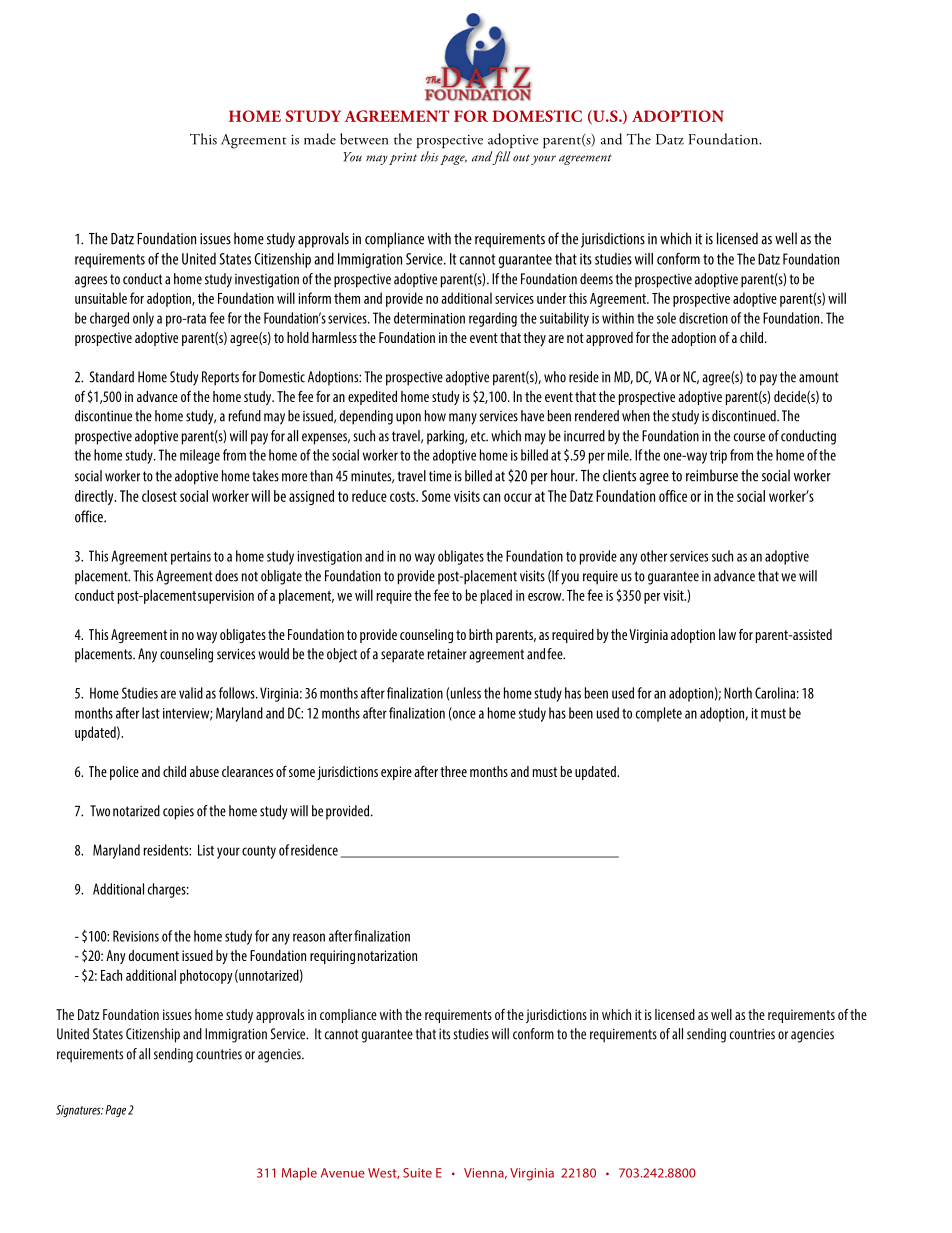 The width and height of the screenshot is (952, 1233). What do you see at coordinates (320, 139) in the screenshot?
I see `made` at bounding box center [320, 139].
